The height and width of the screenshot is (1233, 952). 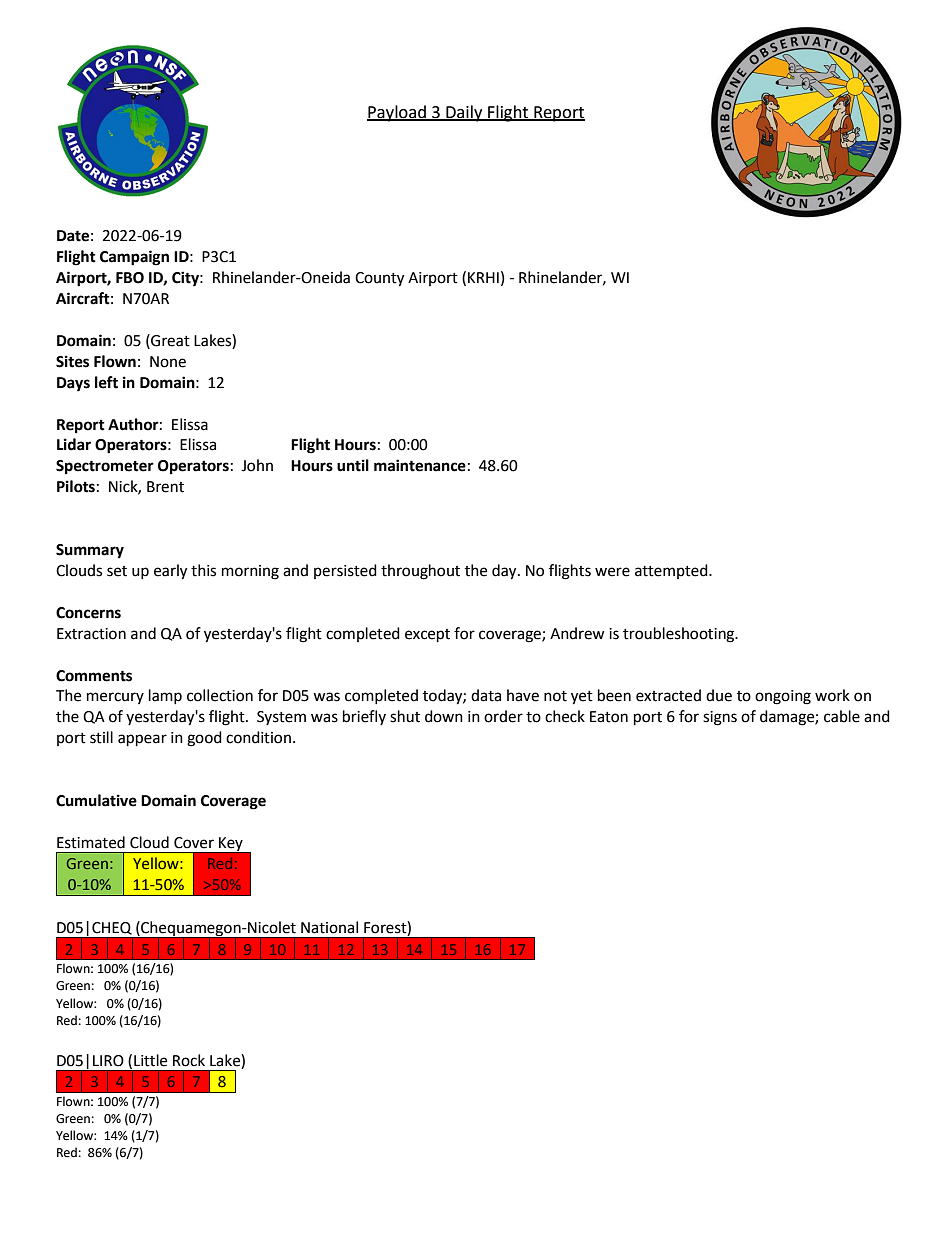 What do you see at coordinates (420, 572) in the screenshot?
I see `throughout` at bounding box center [420, 572].
